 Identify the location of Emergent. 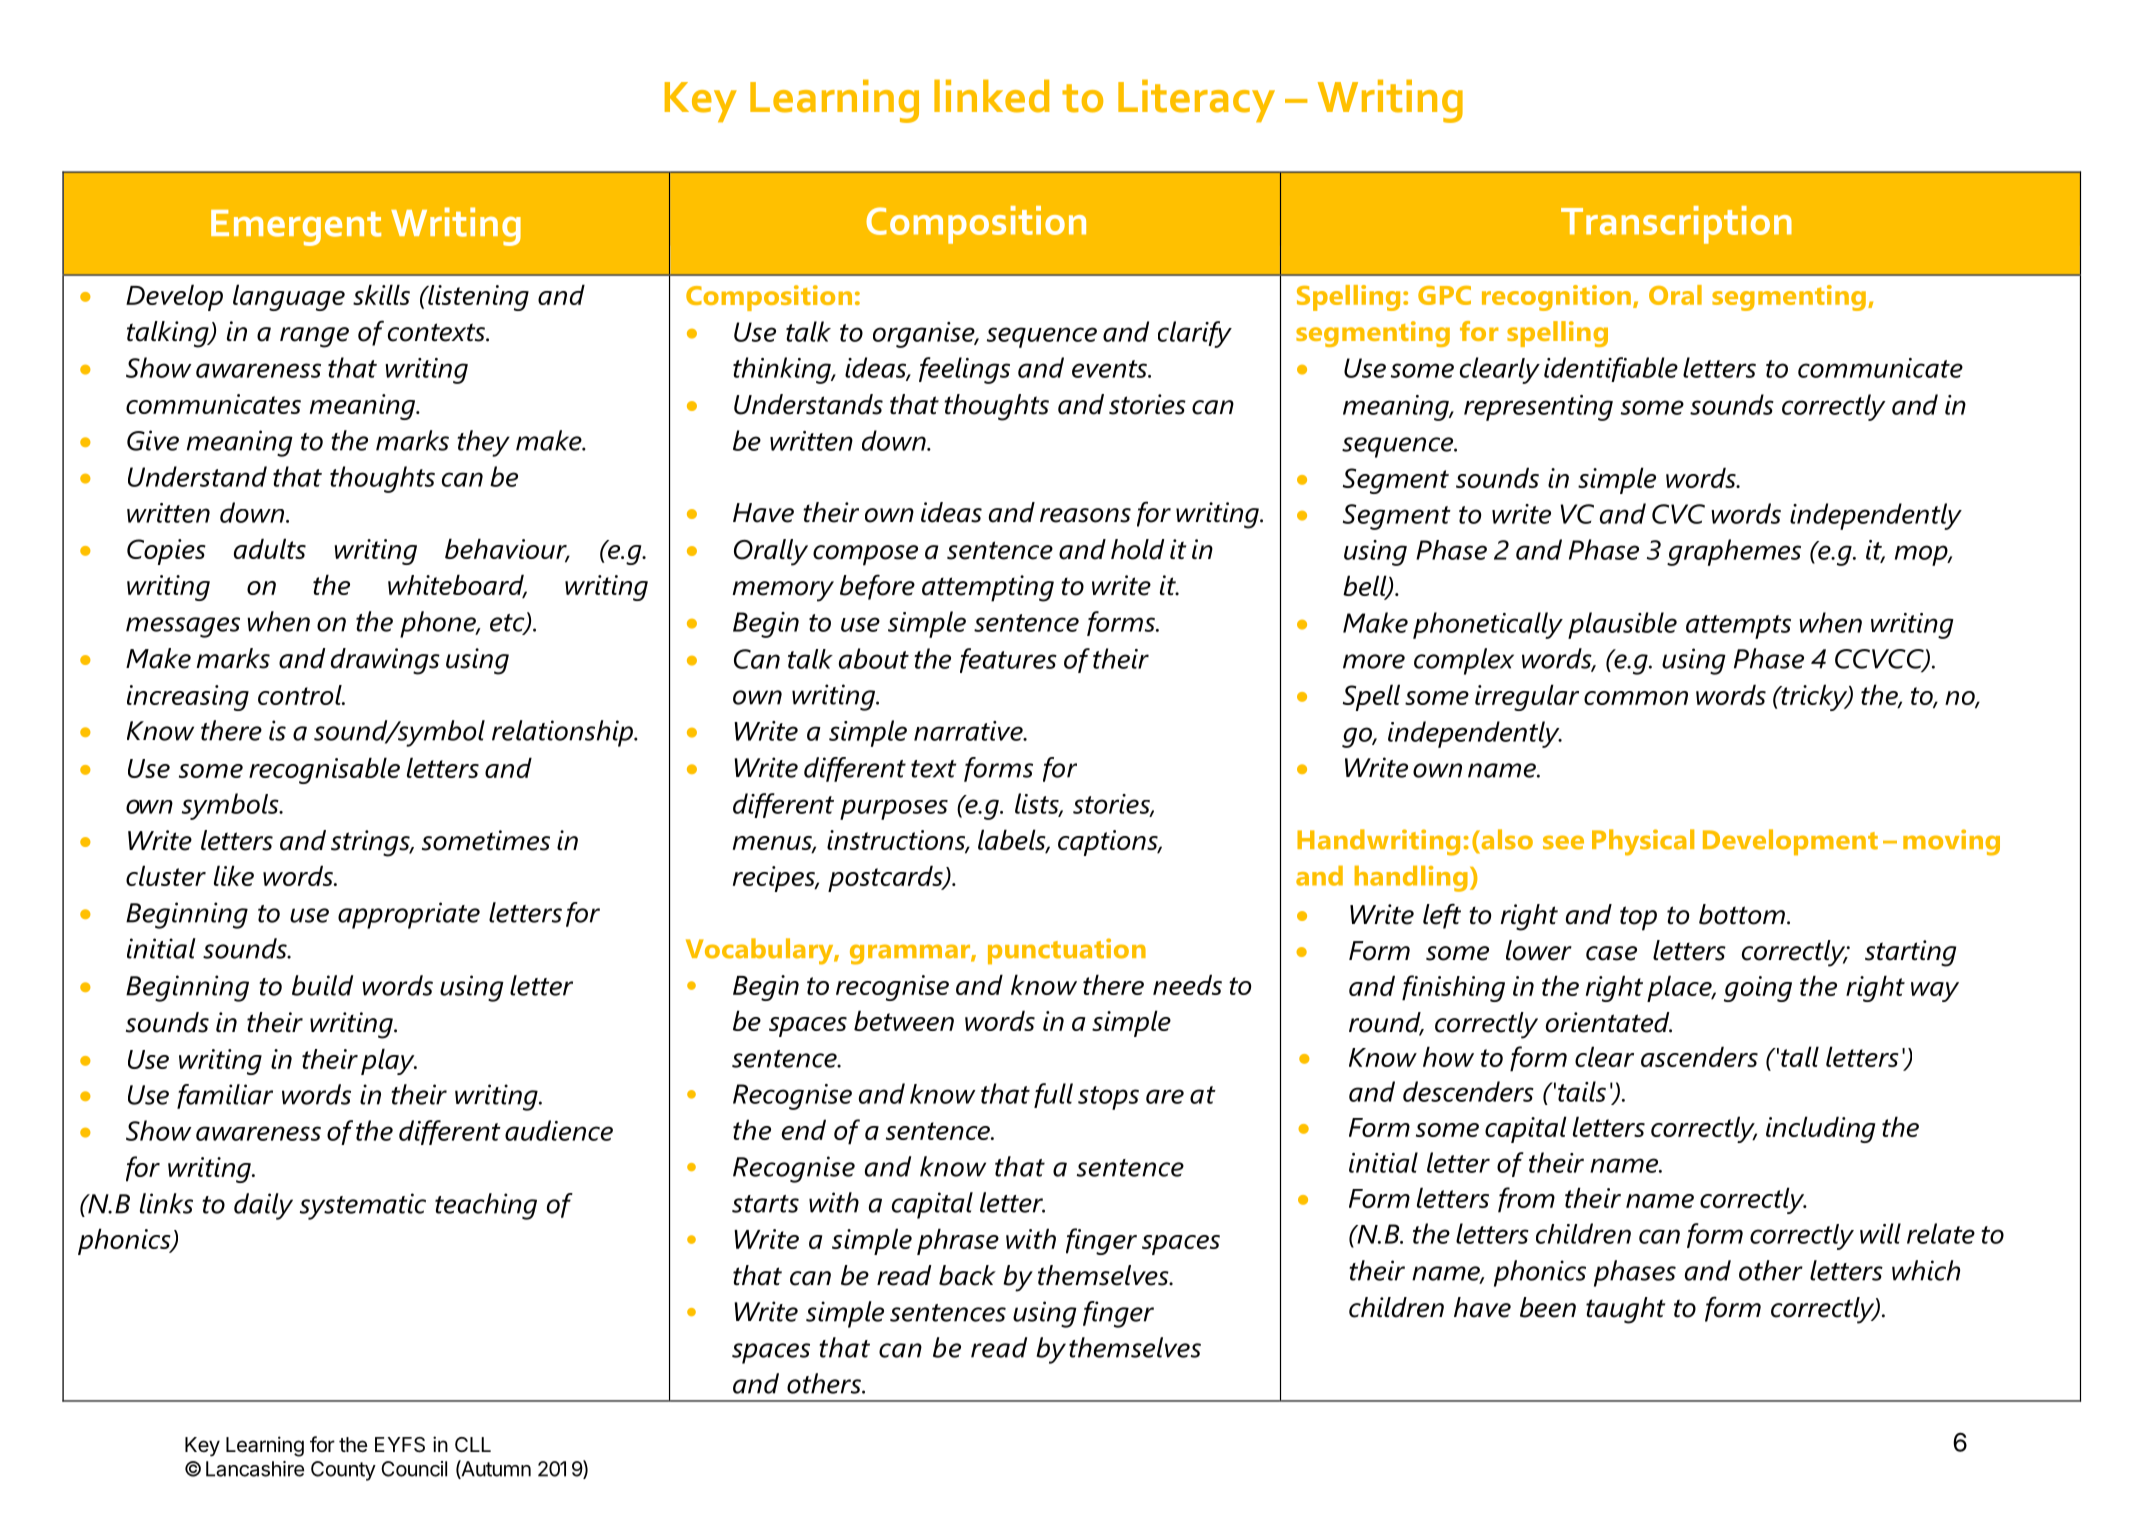
(296, 228).
